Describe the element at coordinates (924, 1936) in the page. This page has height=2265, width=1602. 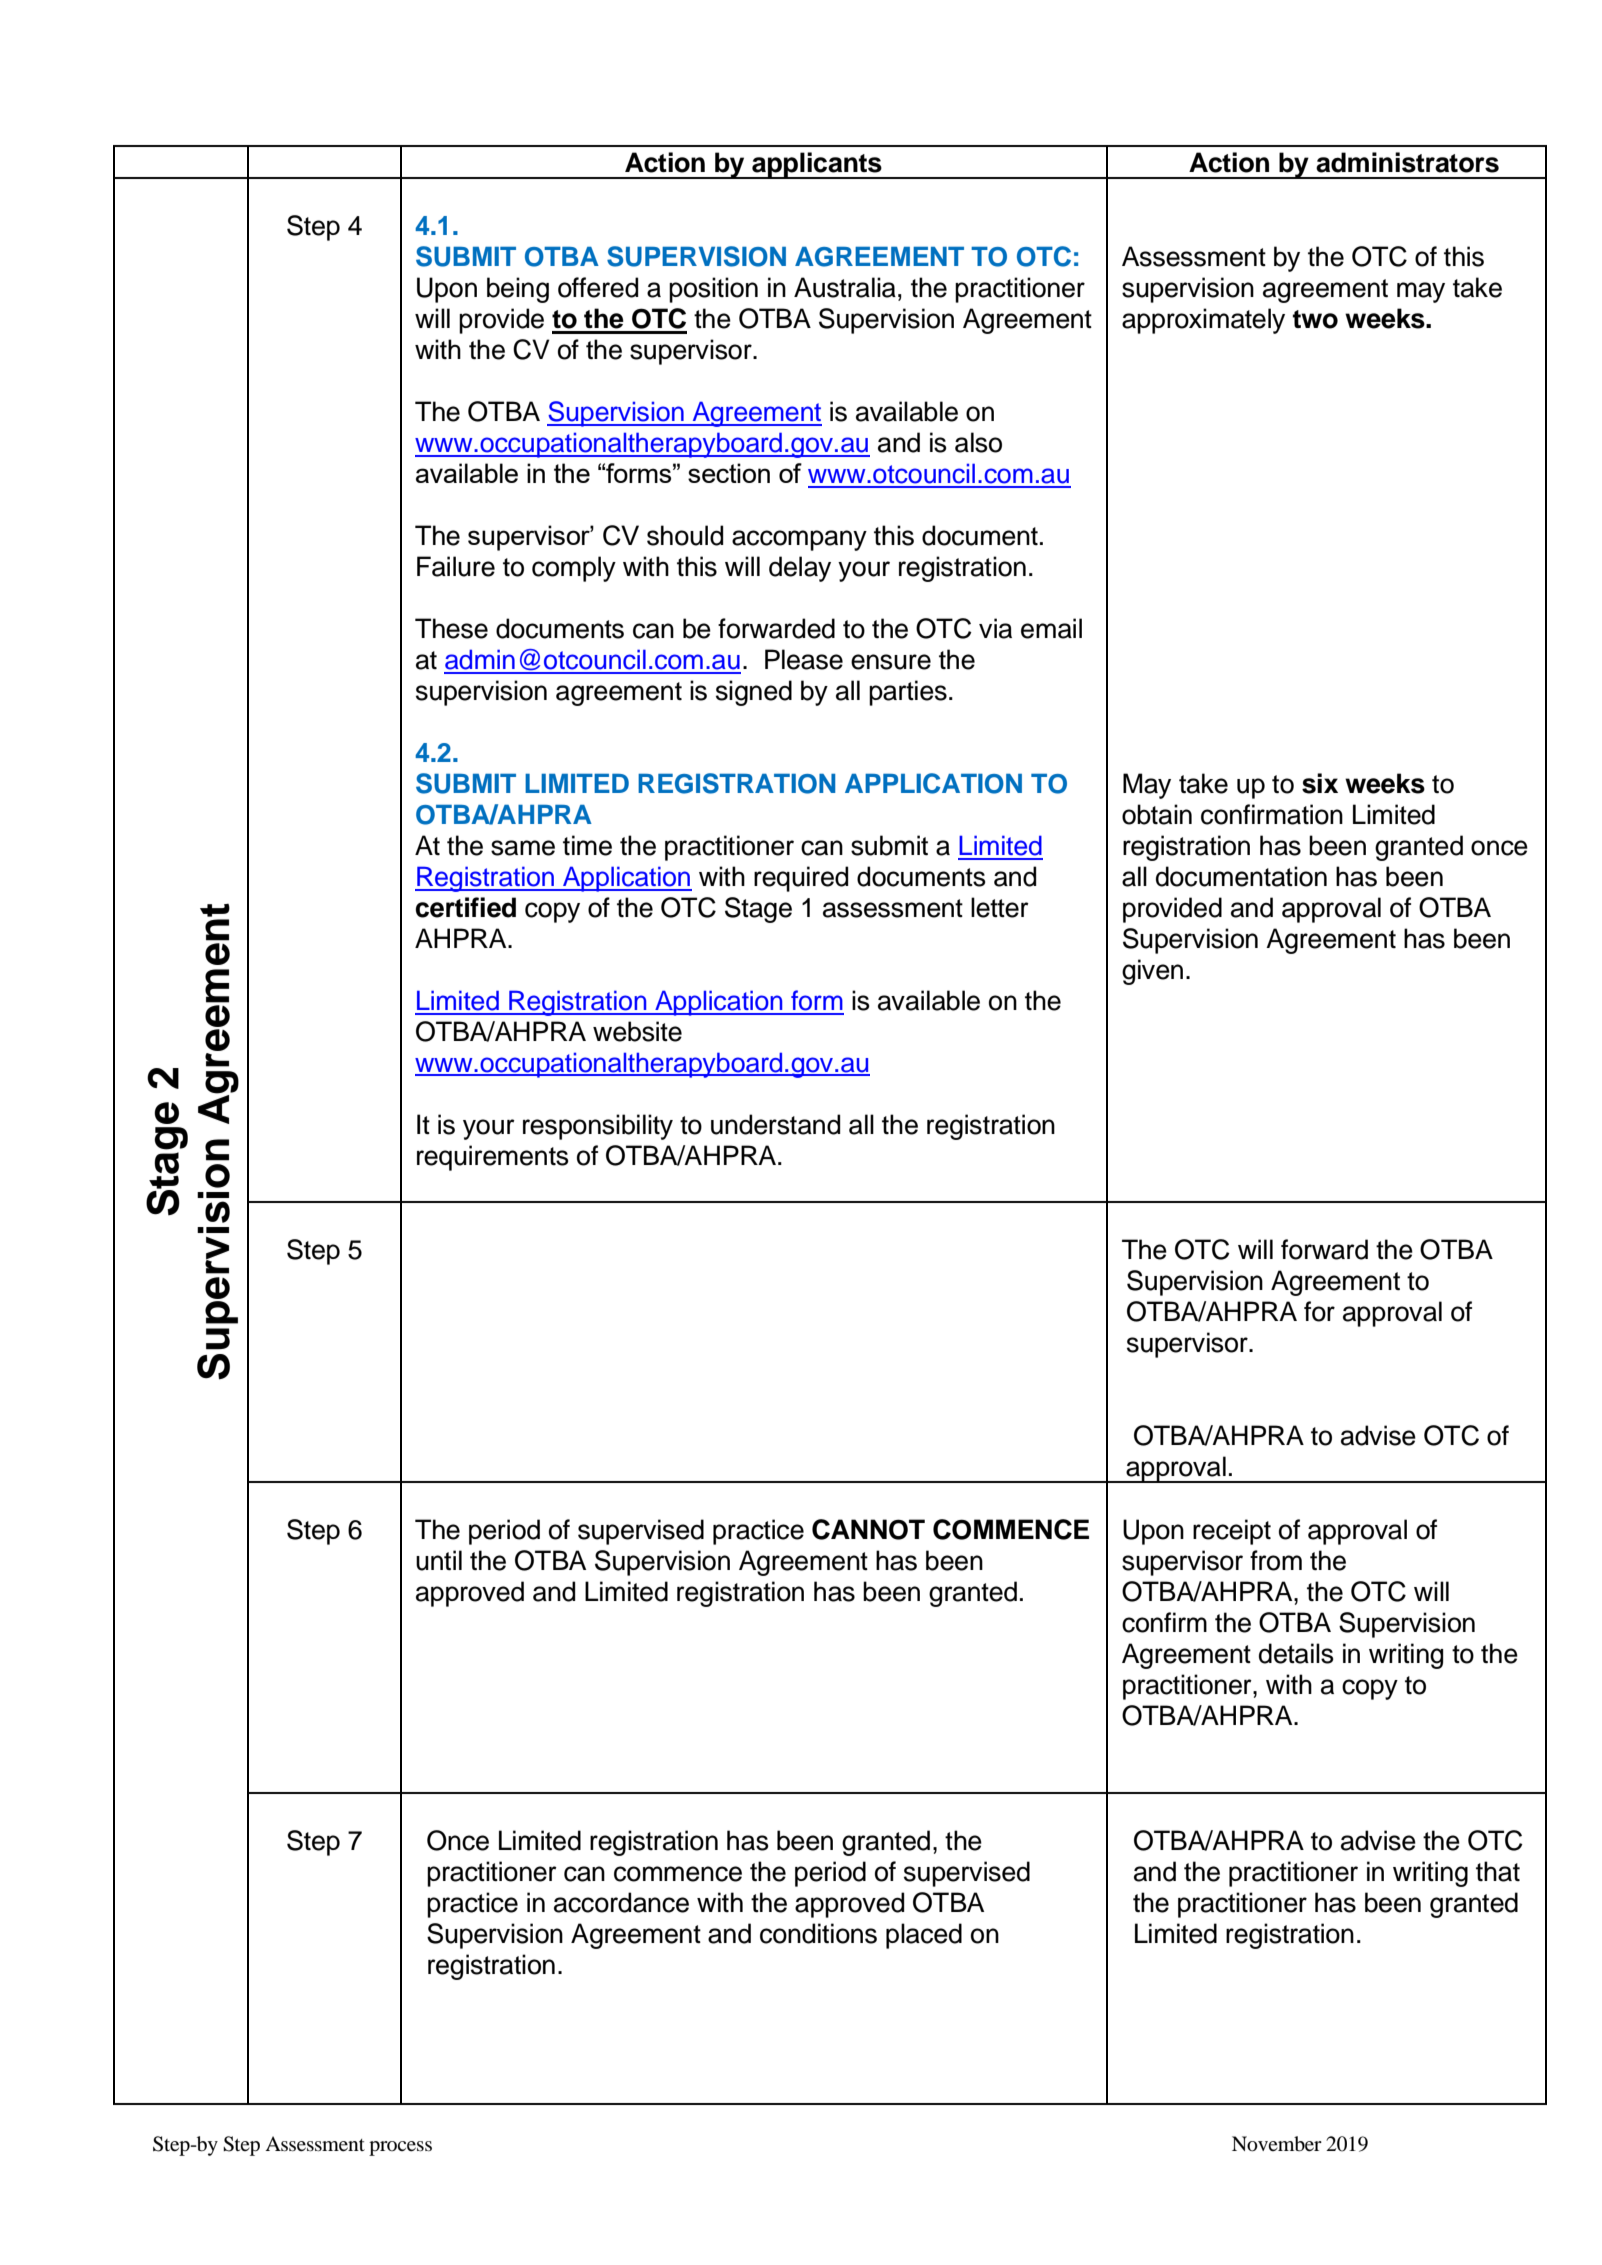
I see `placed` at that location.
